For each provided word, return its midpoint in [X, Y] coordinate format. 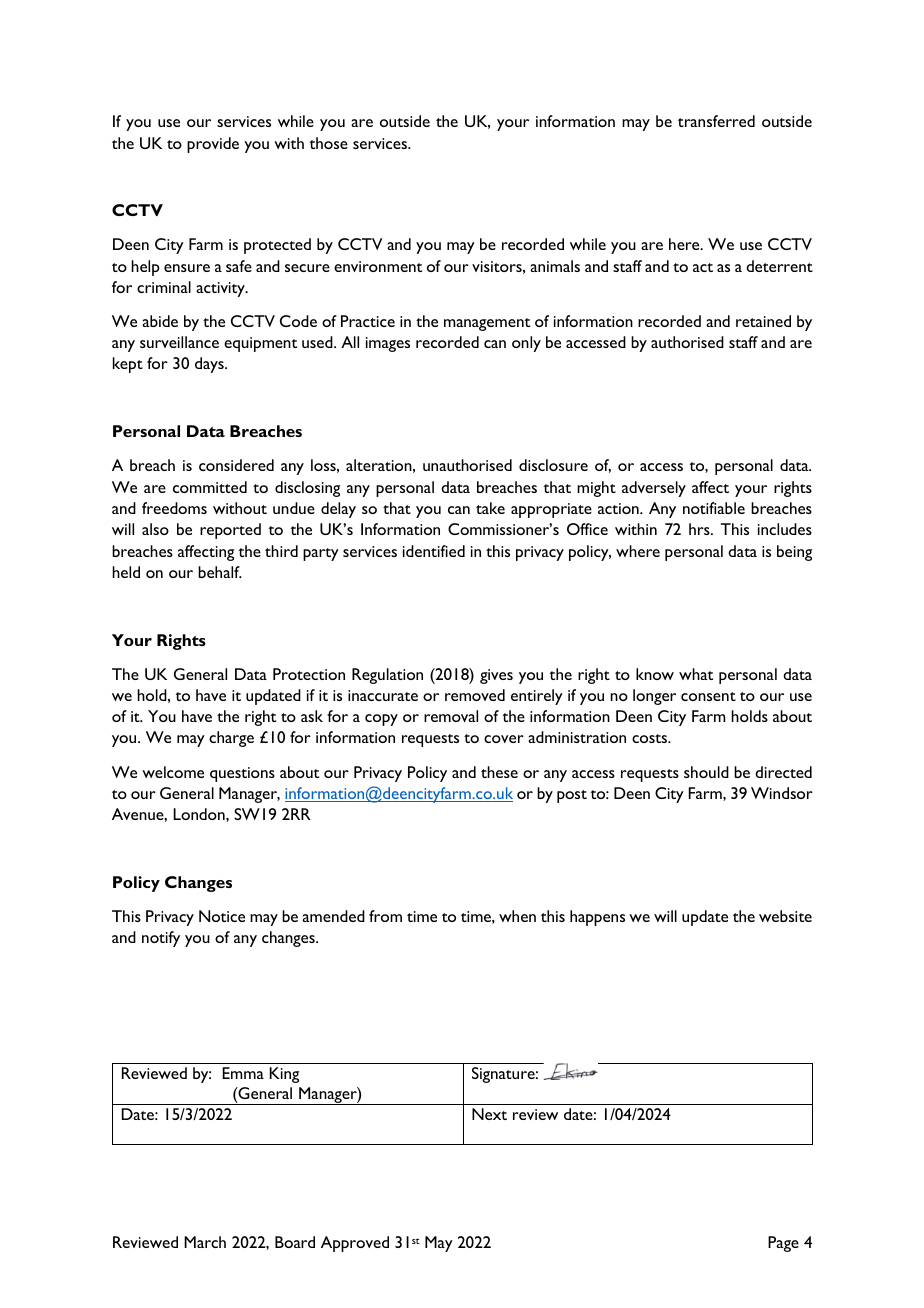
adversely [654, 489]
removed [475, 695]
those [328, 143]
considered [236, 465]
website [785, 916]
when [517, 916]
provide [213, 145]
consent [708, 696]
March [205, 1242]
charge [231, 739]
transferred [716, 121]
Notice [222, 916]
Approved [355, 1244]
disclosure [553, 465]
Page [783, 1244]
